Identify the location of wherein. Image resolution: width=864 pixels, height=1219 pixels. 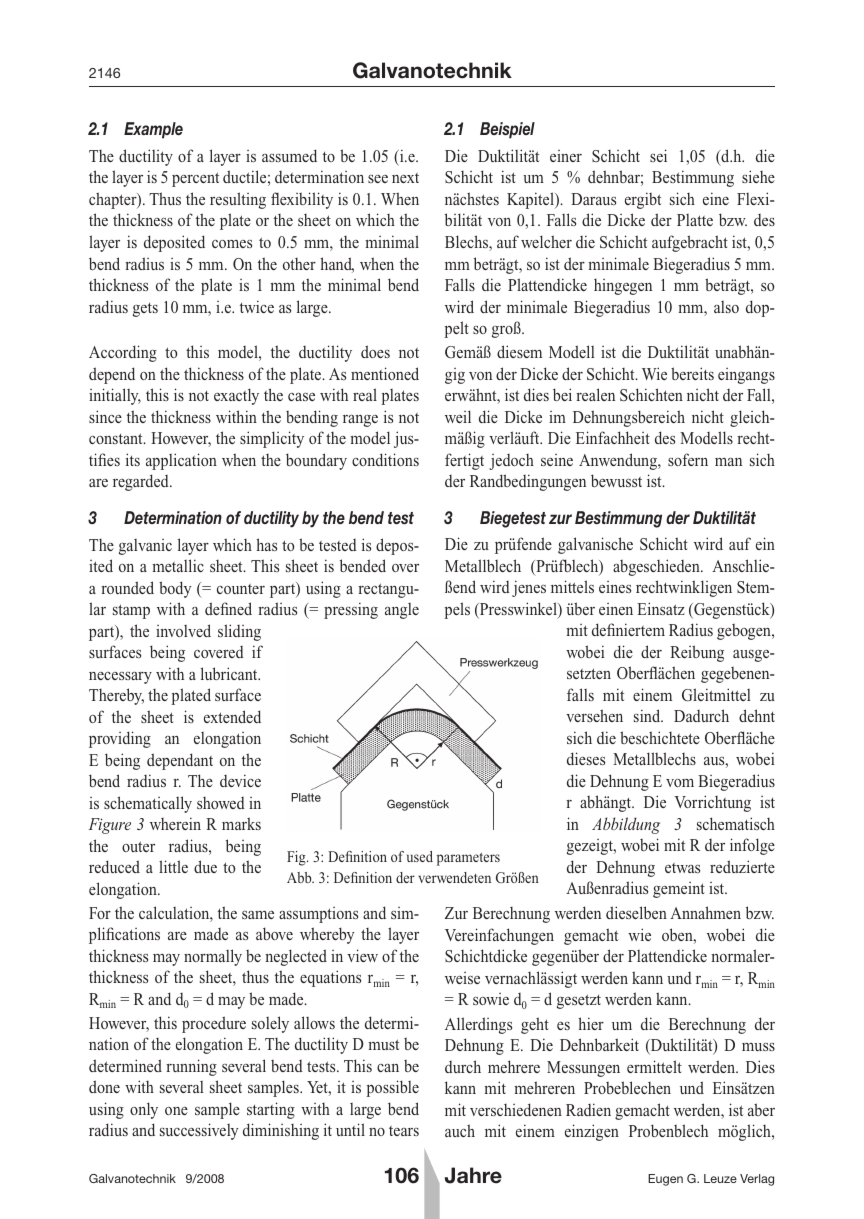
(175, 823).
